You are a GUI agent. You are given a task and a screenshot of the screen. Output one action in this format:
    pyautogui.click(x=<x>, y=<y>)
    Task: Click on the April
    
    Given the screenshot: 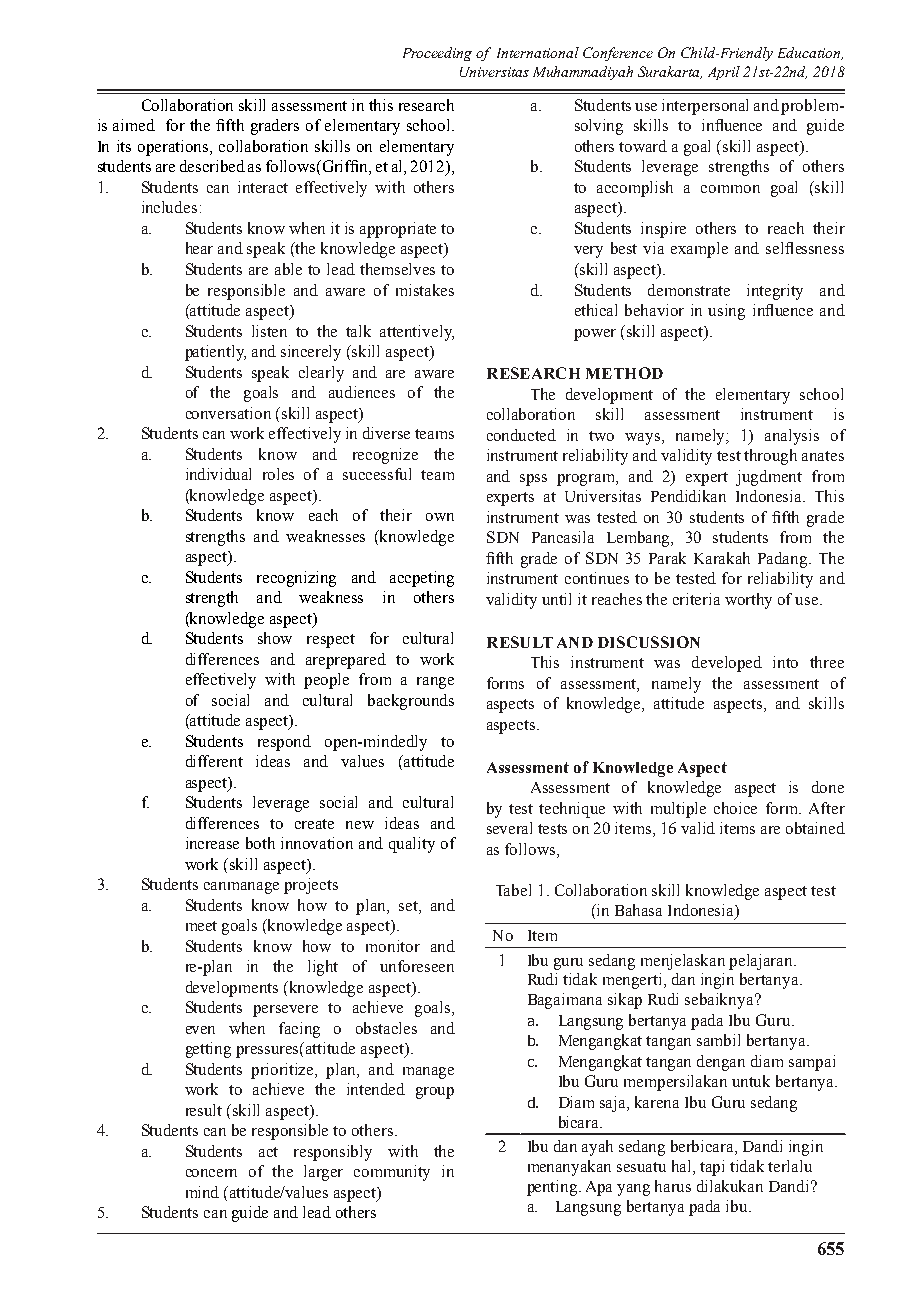 What is the action you would take?
    pyautogui.click(x=724, y=73)
